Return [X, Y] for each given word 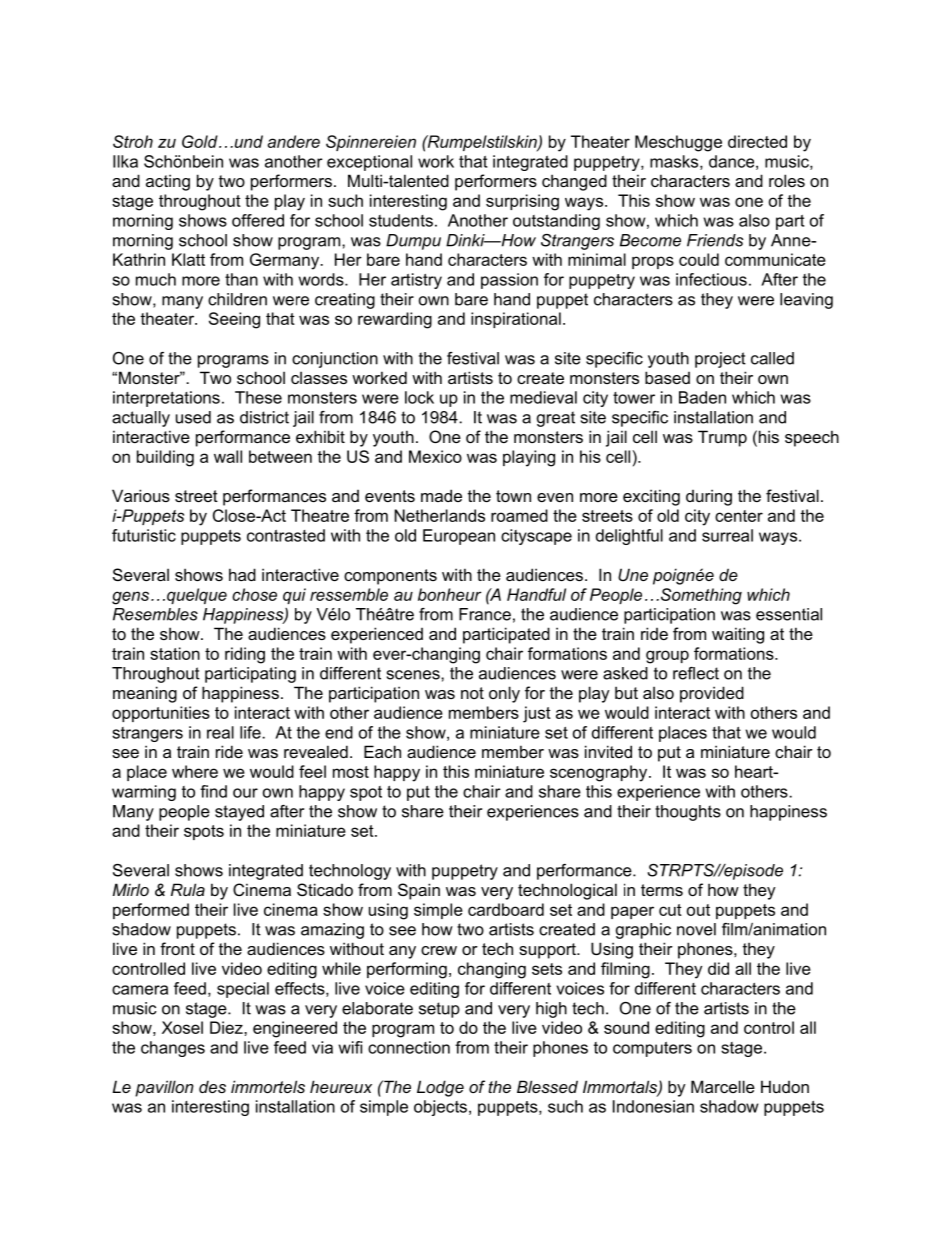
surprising [522, 202]
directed [757, 141]
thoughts [688, 813]
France [485, 614]
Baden [702, 397]
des [212, 1087]
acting [168, 182]
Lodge [440, 1088]
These [258, 397]
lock [419, 397]
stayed [239, 813]
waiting [738, 635]
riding [245, 655]
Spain [419, 891]
